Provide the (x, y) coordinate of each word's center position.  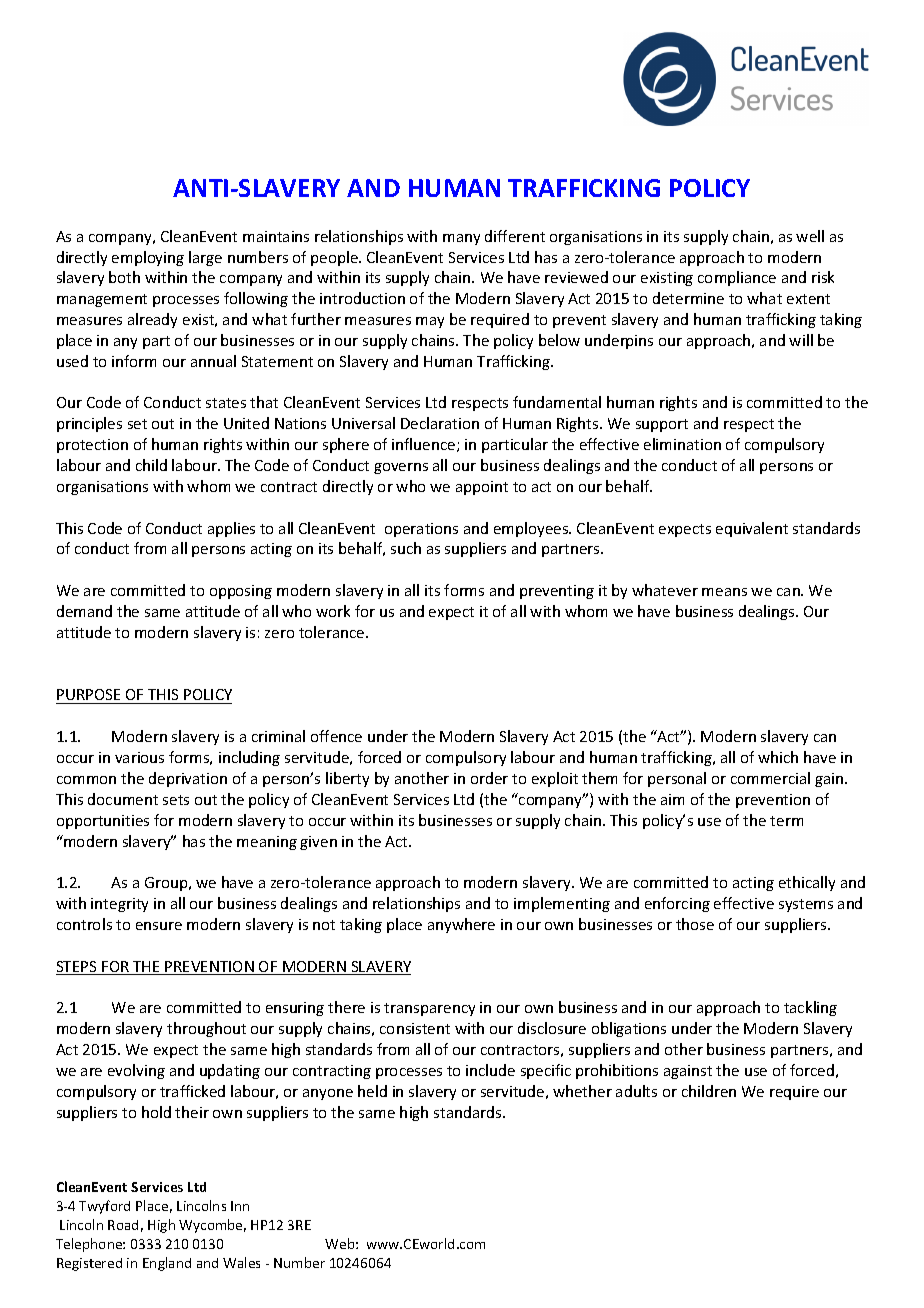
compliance (737, 278)
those (695, 924)
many (461, 239)
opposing (241, 592)
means (724, 592)
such (406, 548)
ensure (159, 926)
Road (123, 1225)
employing (148, 258)
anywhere (461, 925)
